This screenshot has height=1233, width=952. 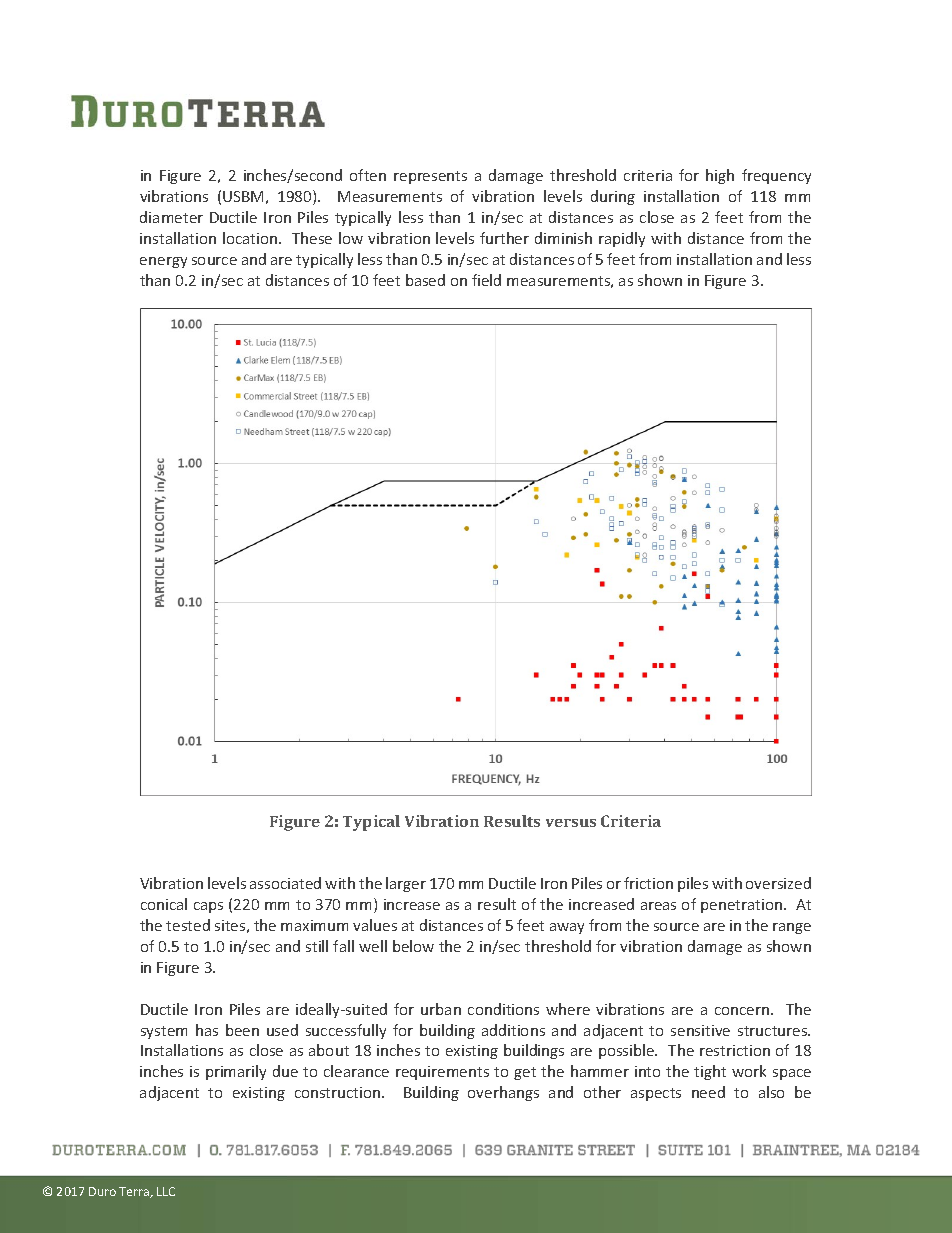 I want to click on LLC, so click(x=166, y=1191).
